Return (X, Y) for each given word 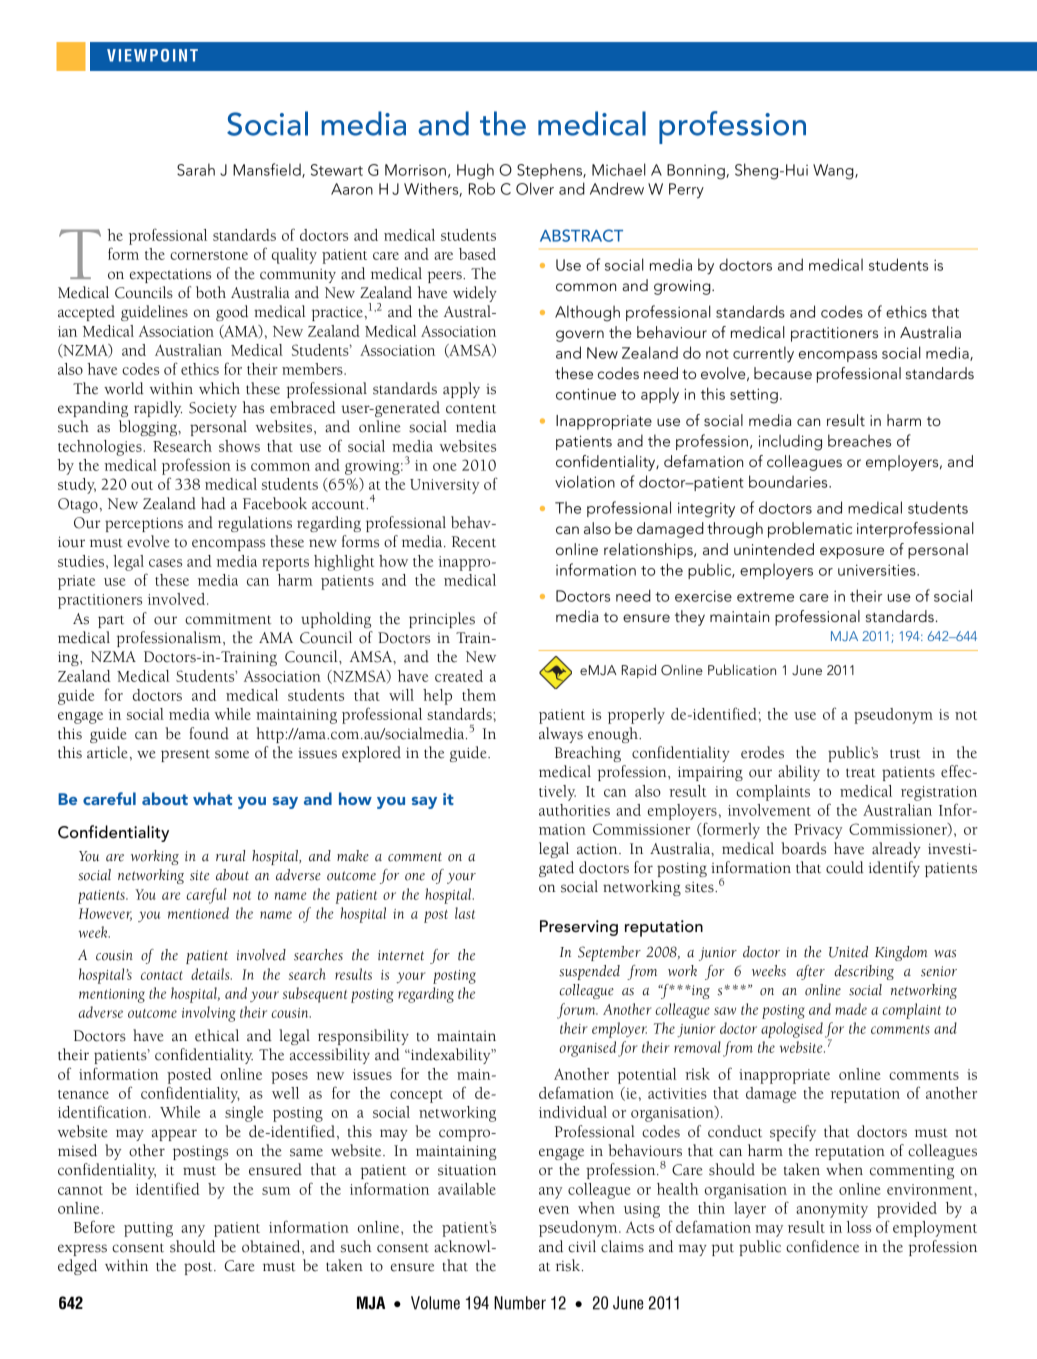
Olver (535, 188)
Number (520, 1303)
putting (148, 1229)
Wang (834, 172)
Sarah (196, 169)
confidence (822, 1246)
